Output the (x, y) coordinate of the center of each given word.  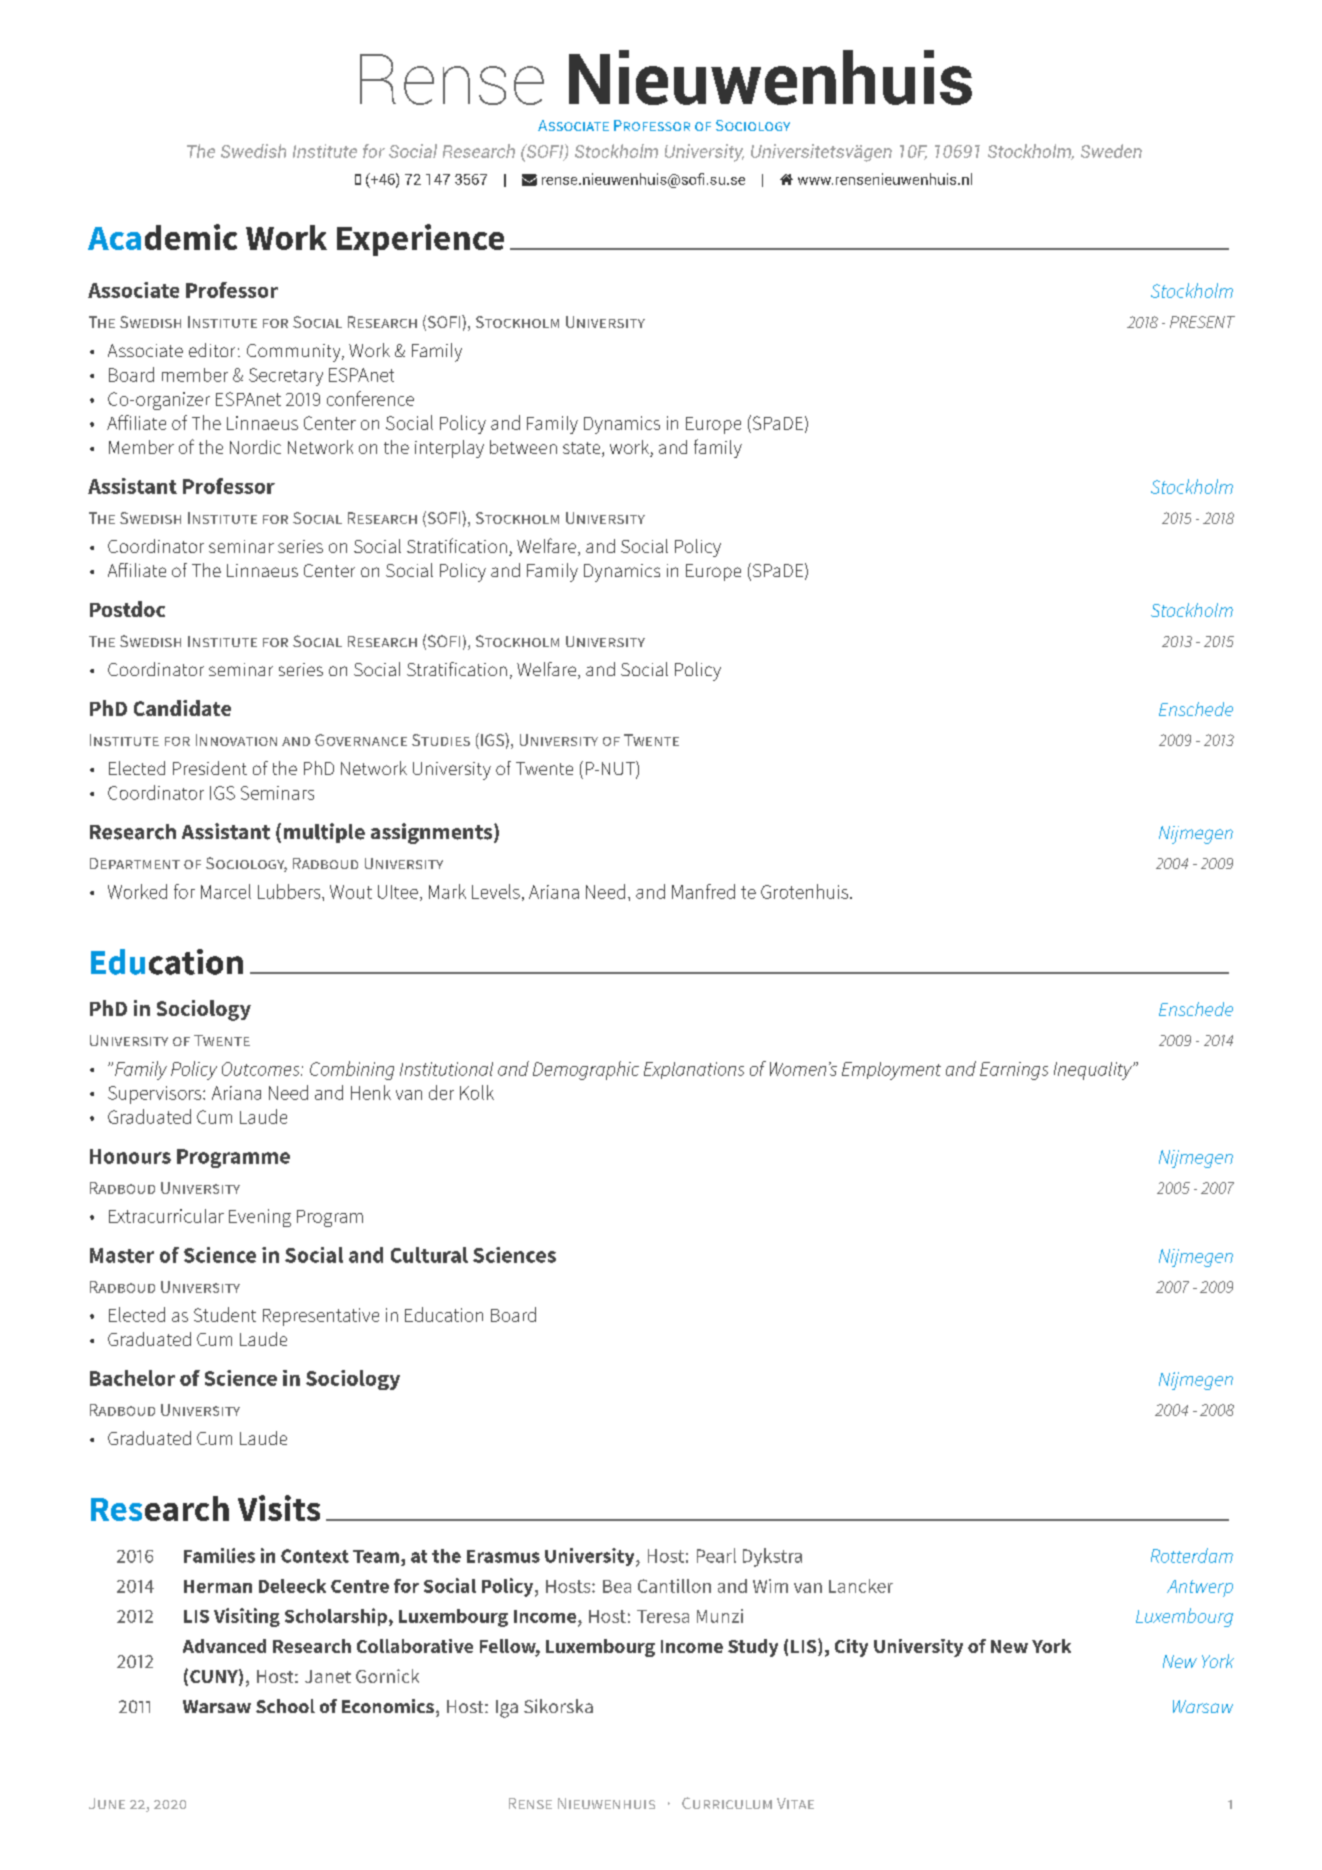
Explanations (694, 1070)
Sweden (1111, 151)
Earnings (1014, 1071)
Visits (279, 1508)
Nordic (255, 447)
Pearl (716, 1555)
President (210, 768)
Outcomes (262, 1069)
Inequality (1094, 1071)
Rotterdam (1192, 1555)
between (523, 447)
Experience (420, 240)
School (285, 1706)
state (583, 449)
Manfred (703, 891)
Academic (162, 237)
